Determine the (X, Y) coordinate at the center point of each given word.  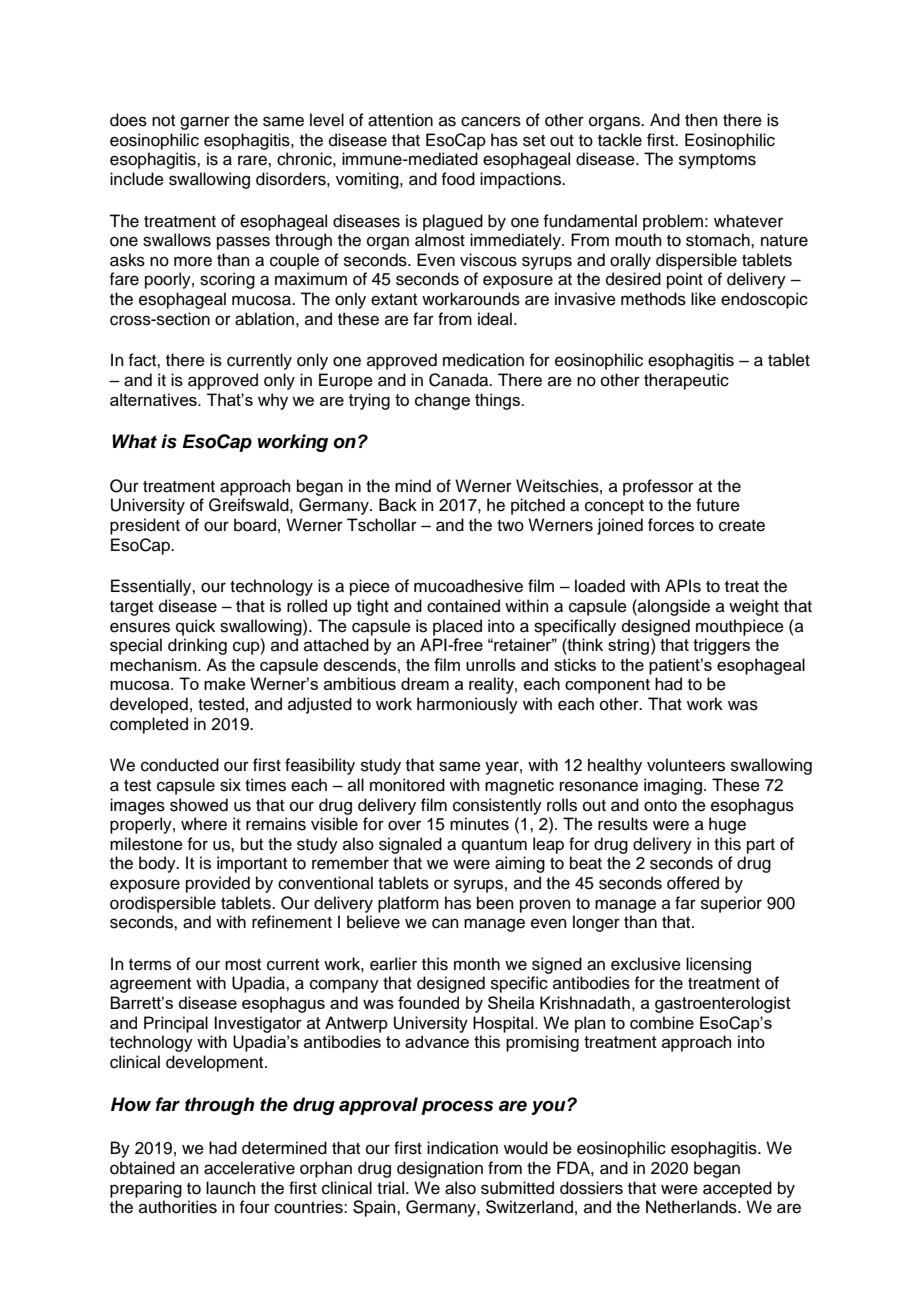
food (458, 179)
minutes (479, 824)
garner (205, 123)
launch (231, 1188)
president (145, 526)
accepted (737, 1189)
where (204, 824)
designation (440, 1169)
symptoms (717, 161)
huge (727, 825)
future (718, 505)
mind (413, 486)
